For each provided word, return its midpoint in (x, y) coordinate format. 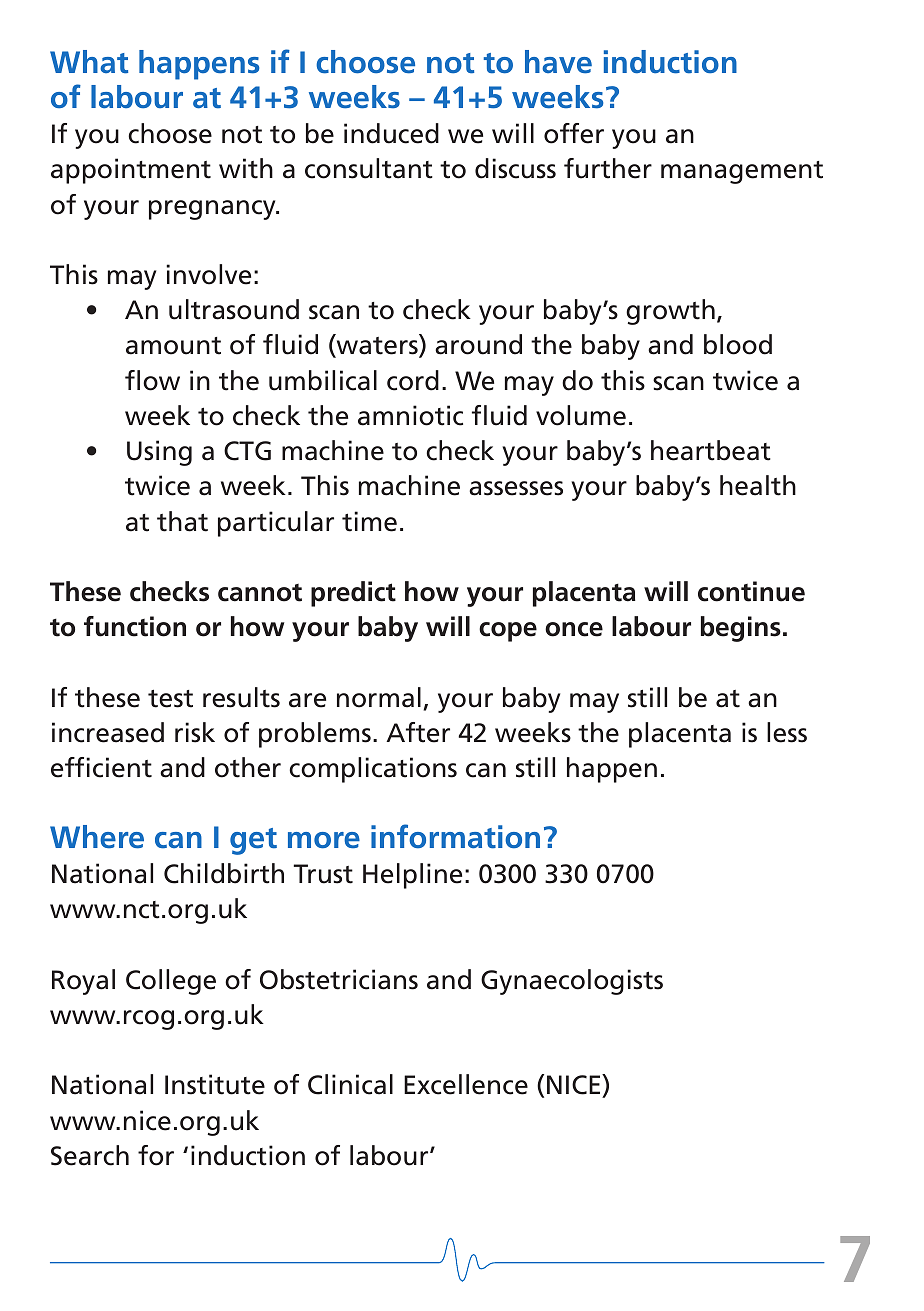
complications (373, 770)
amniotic (410, 415)
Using (159, 453)
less (787, 732)
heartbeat (711, 450)
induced (391, 133)
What (89, 62)
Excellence (466, 1084)
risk (195, 732)
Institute (215, 1084)
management (742, 172)
